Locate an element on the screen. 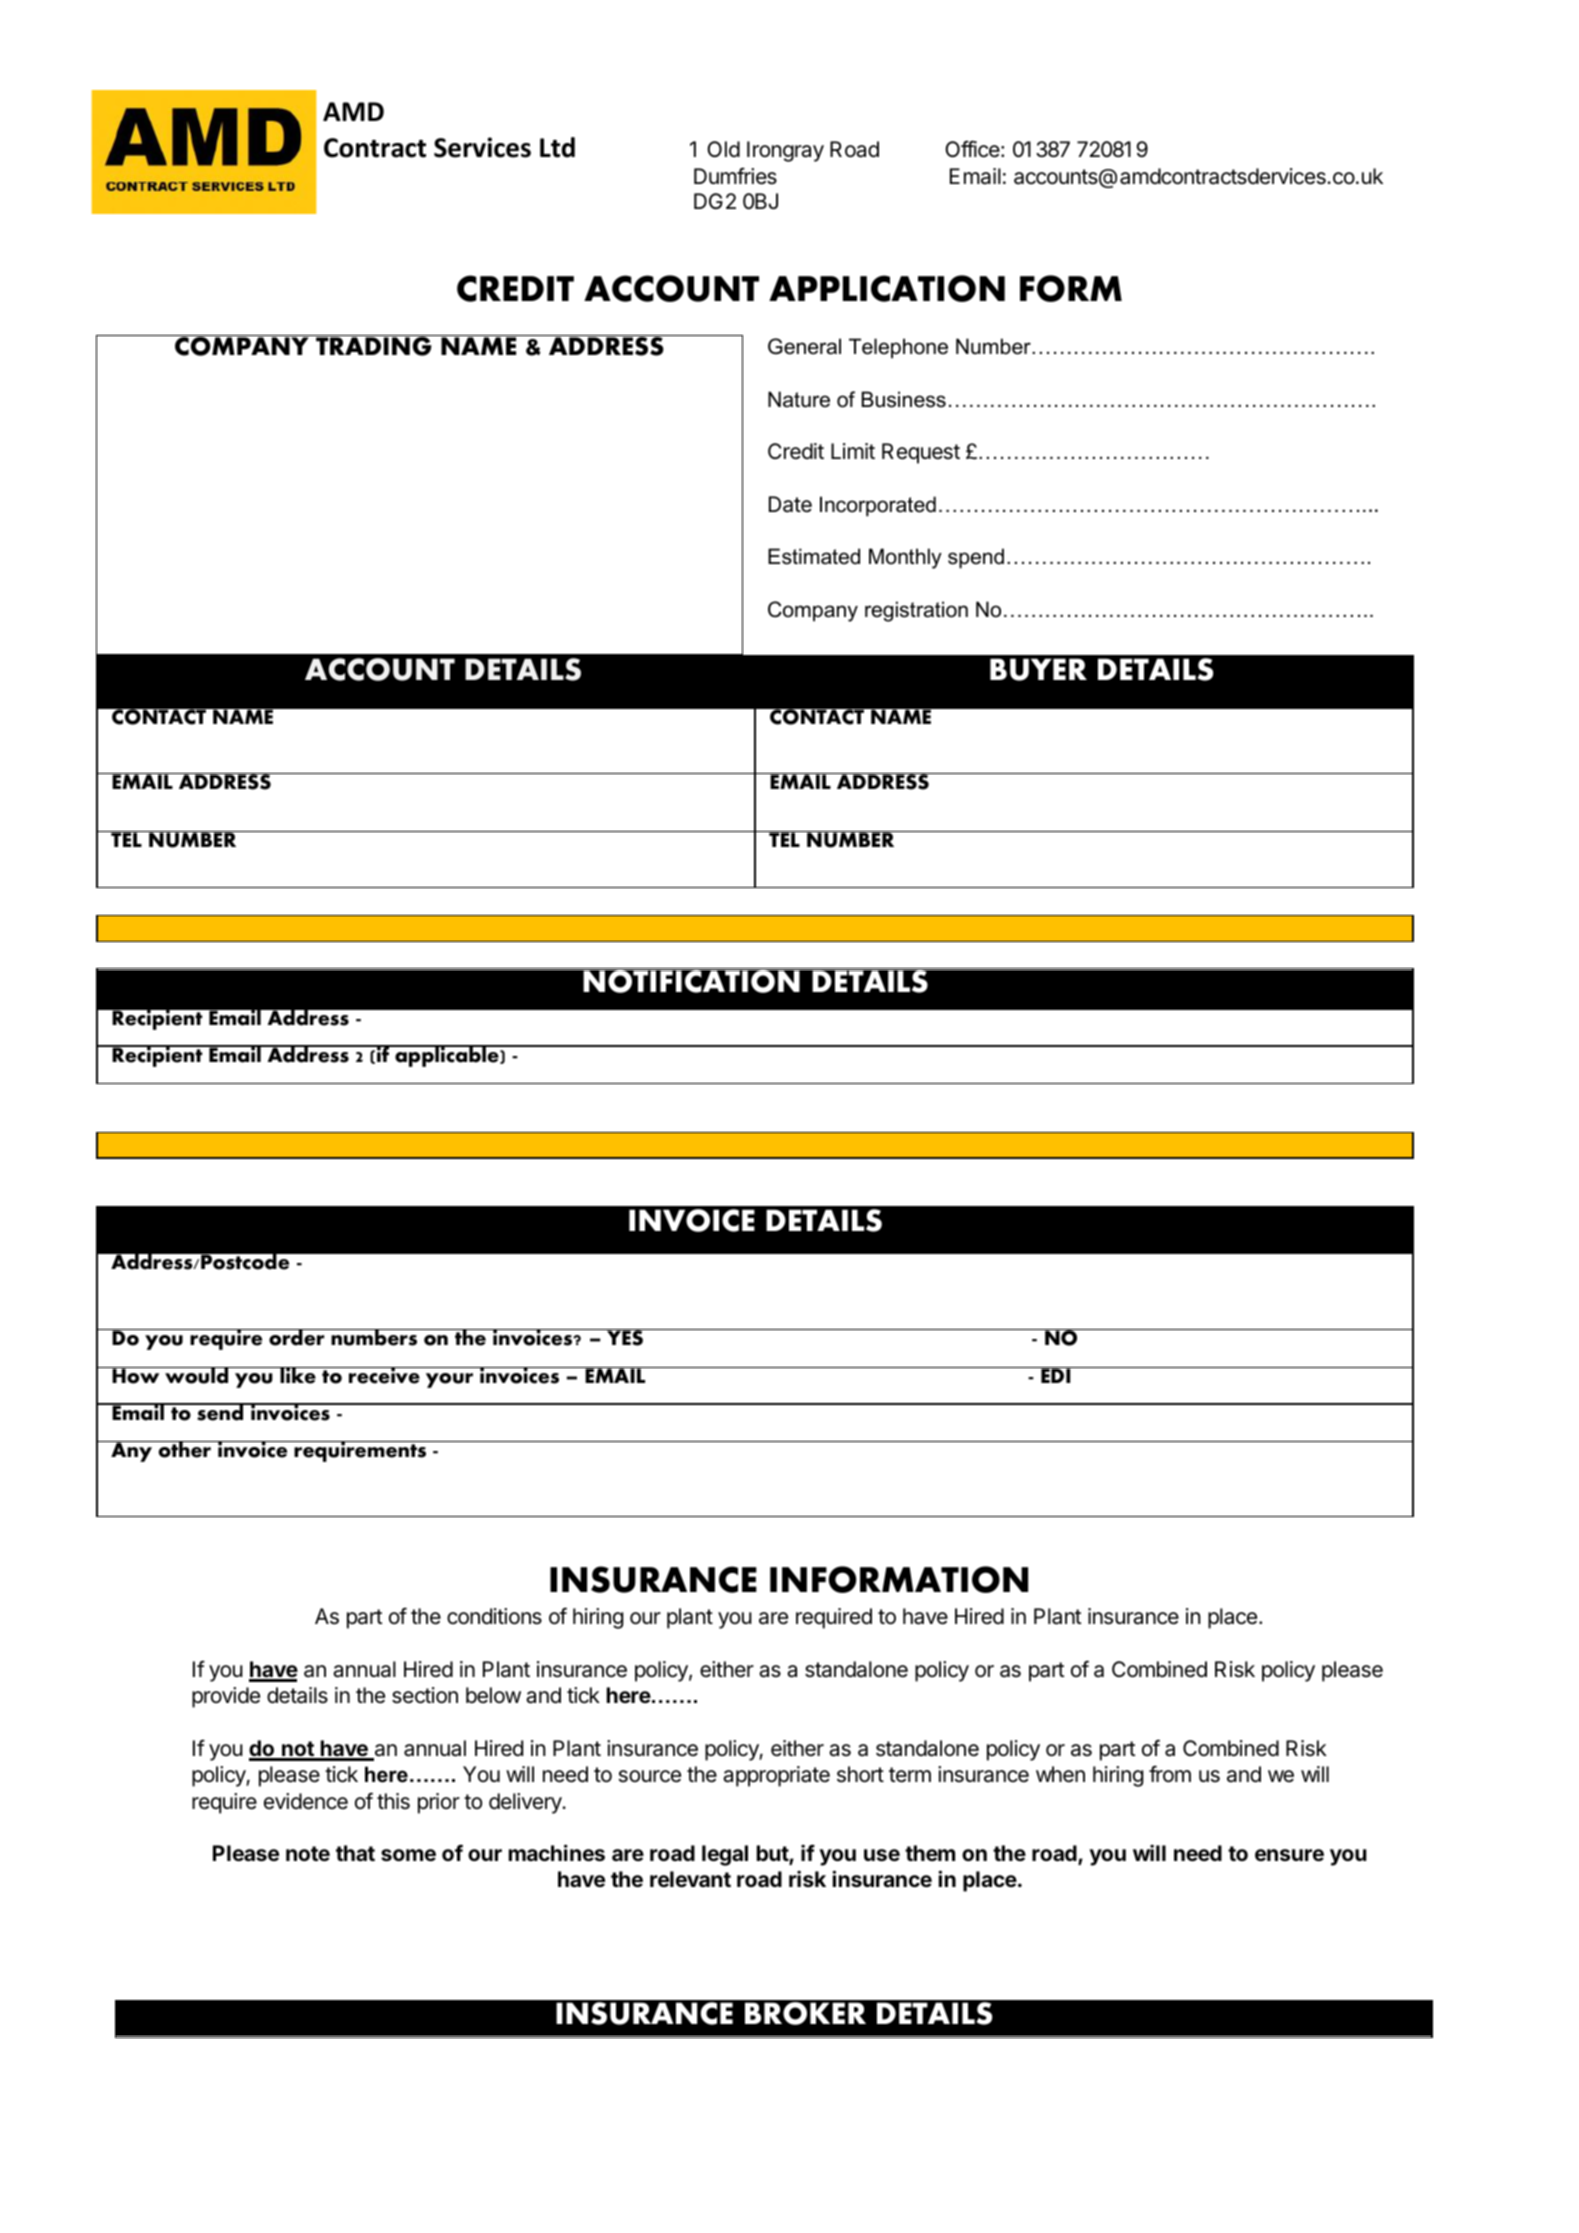 The image size is (1579, 2233). your is located at coordinates (449, 1380).
